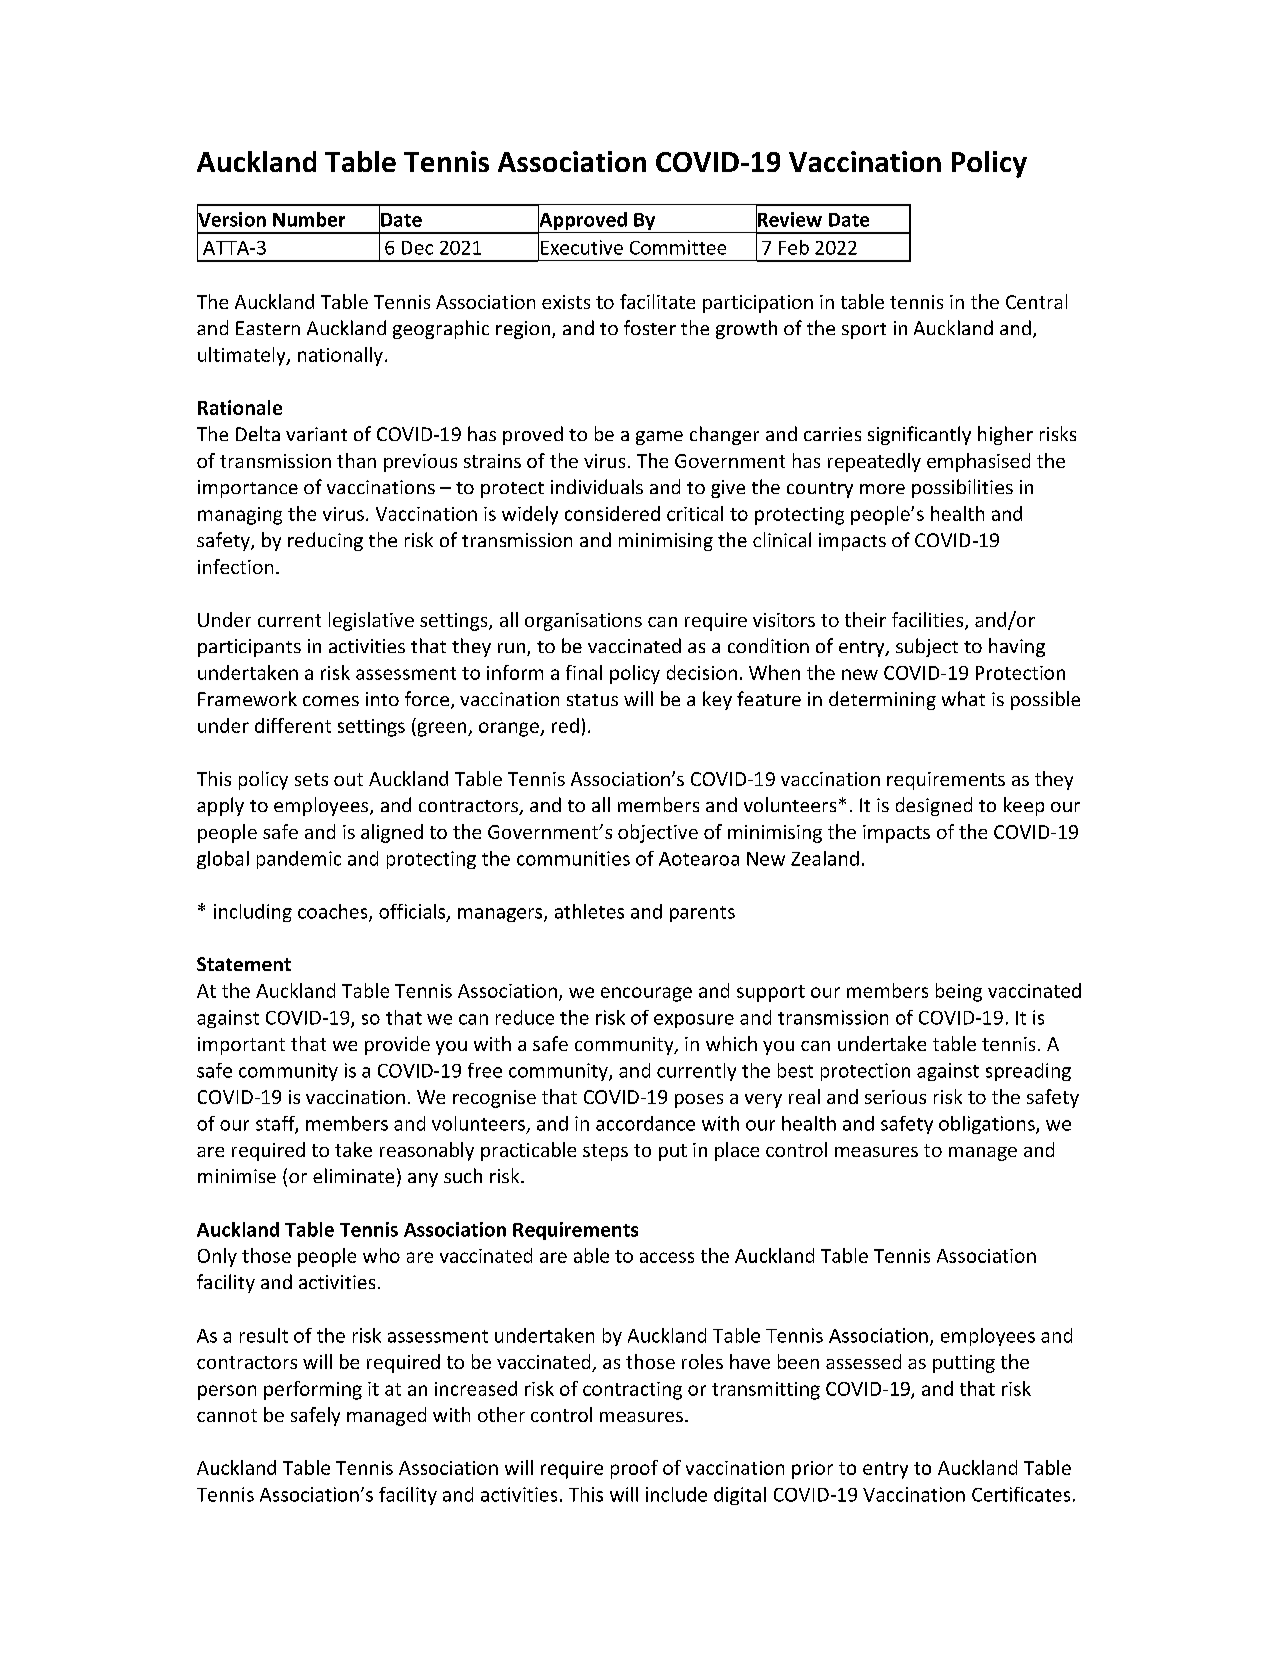  What do you see at coordinates (1021, 1494) in the image?
I see `Certificates` at bounding box center [1021, 1494].
